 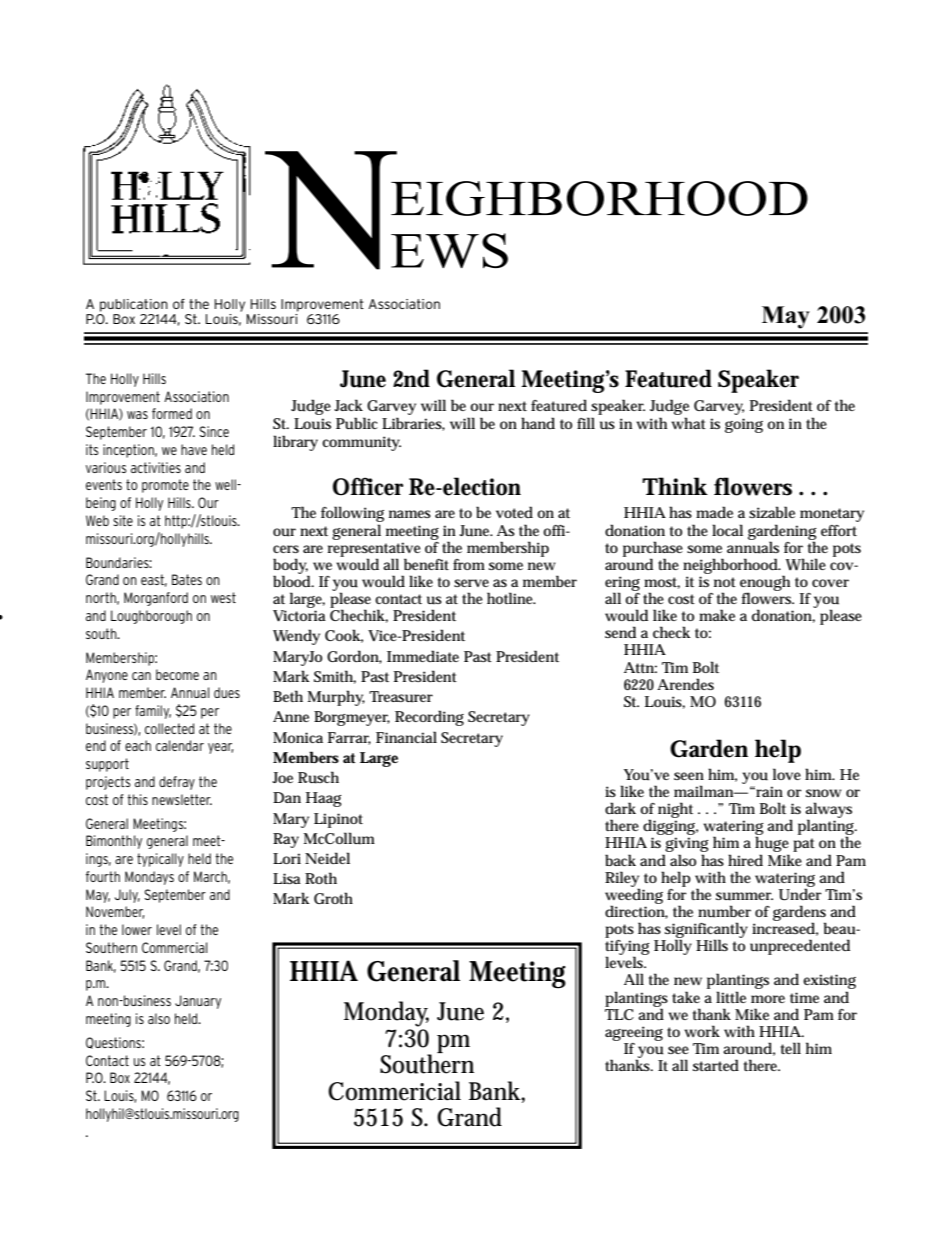 I want to click on local, so click(x=727, y=530).
